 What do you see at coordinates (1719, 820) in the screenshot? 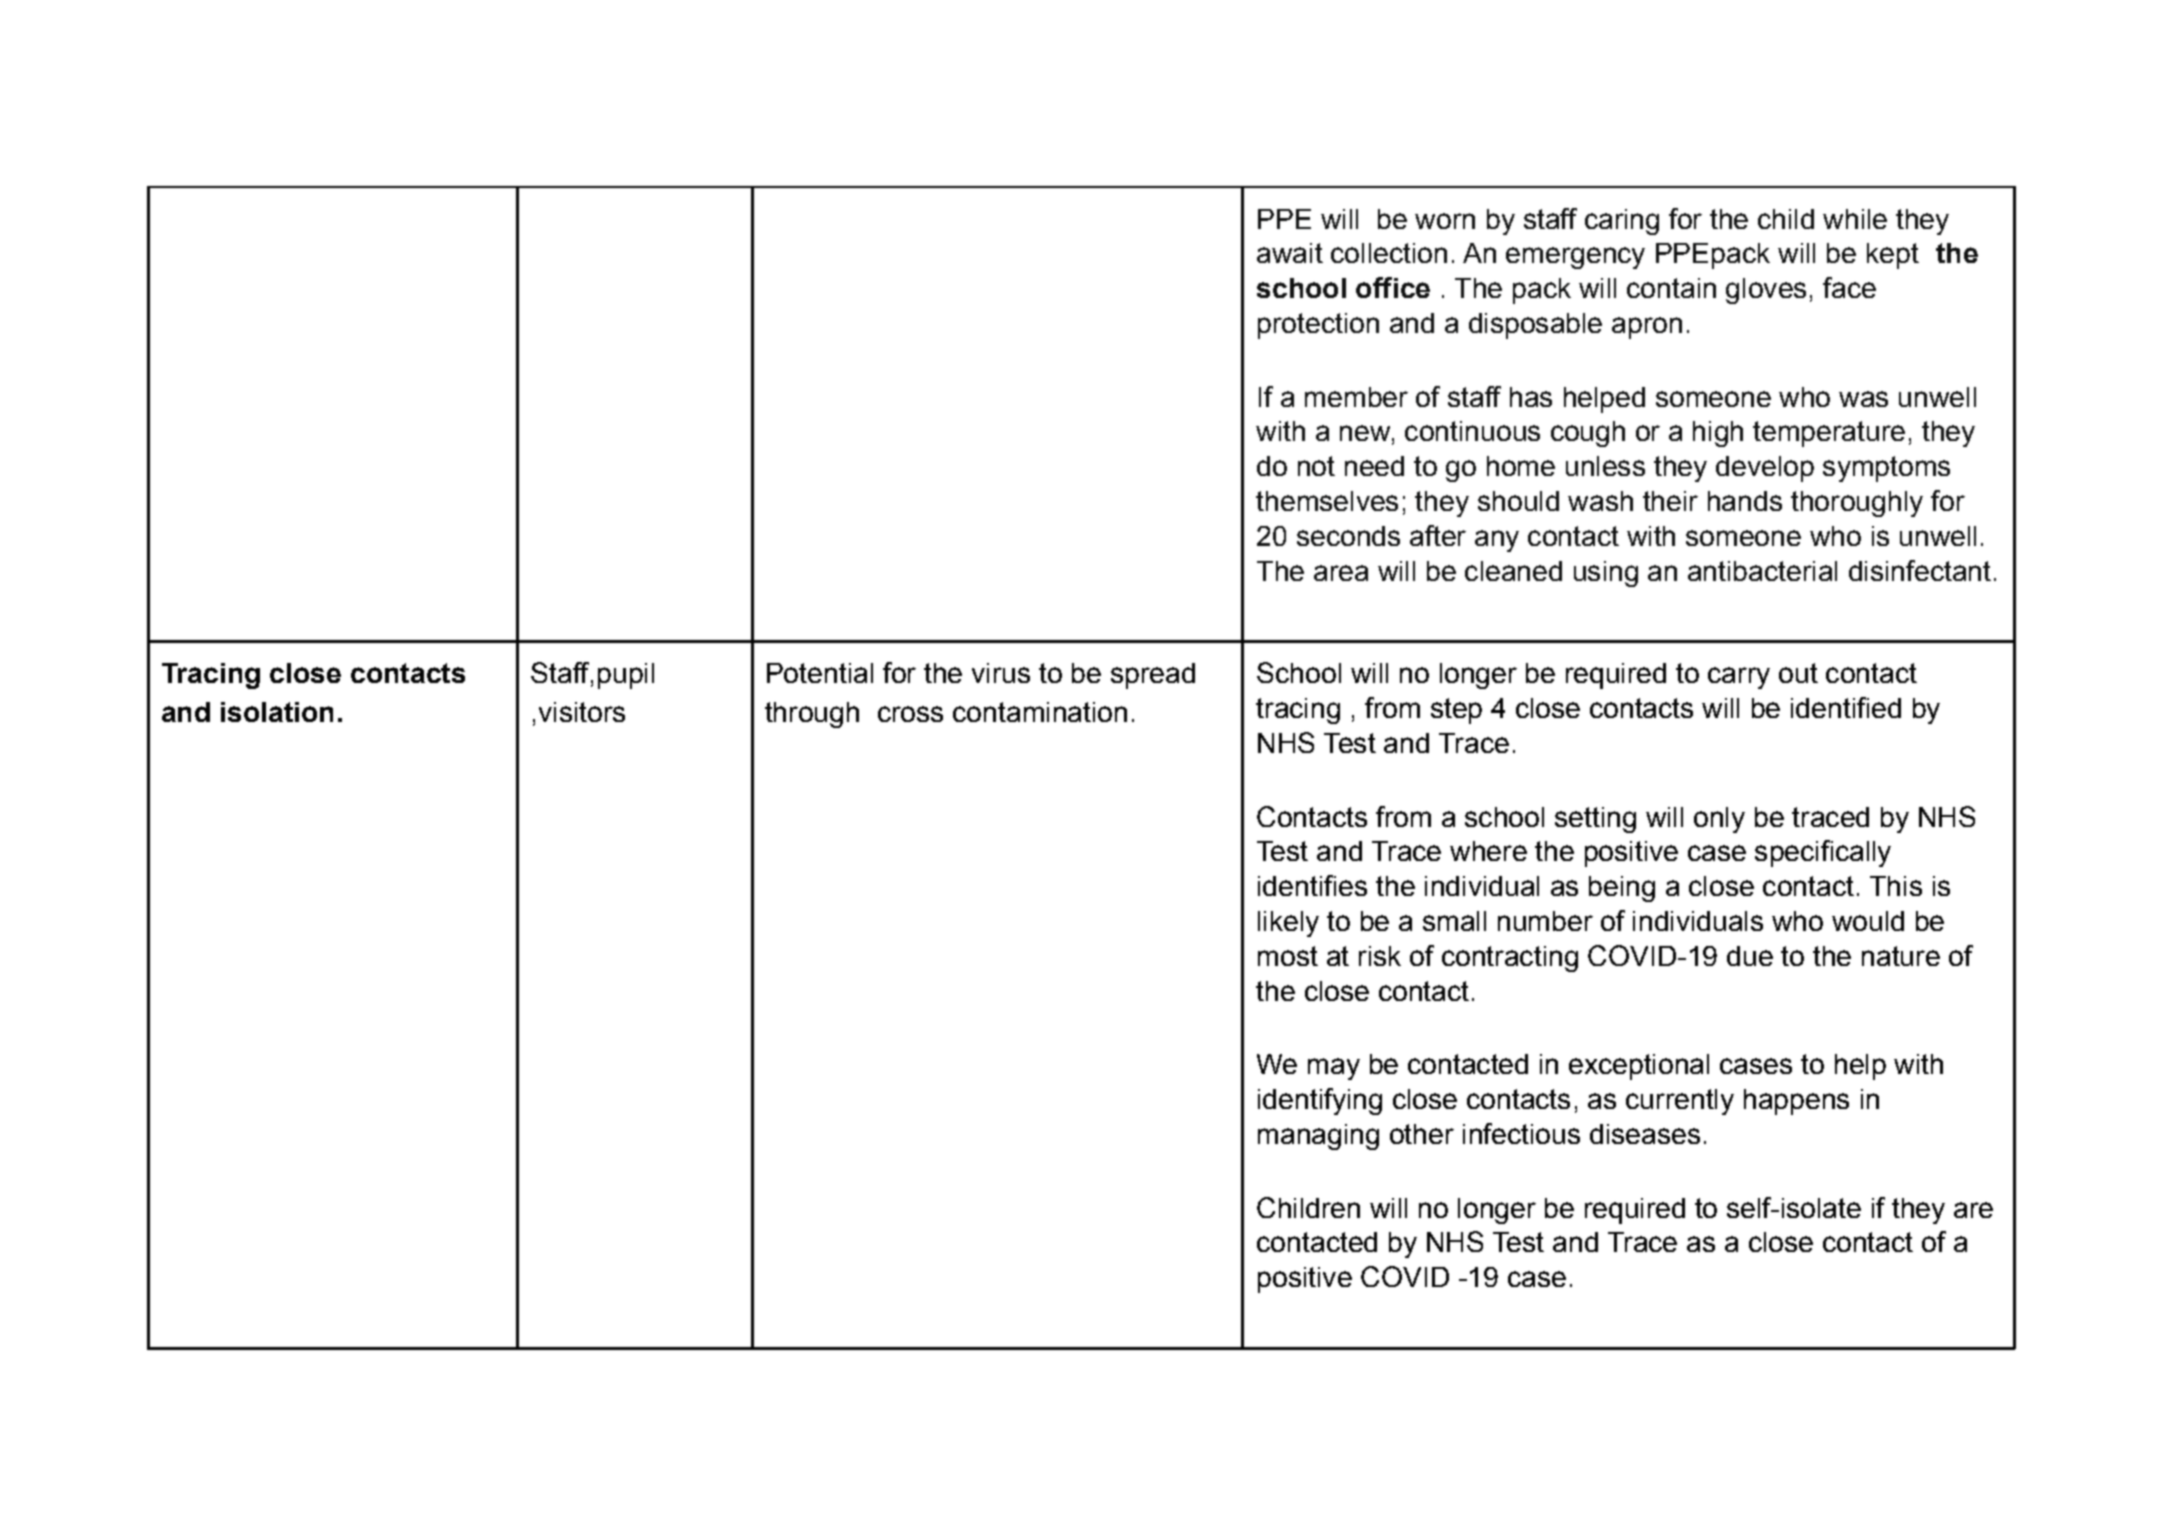
I see `only` at bounding box center [1719, 820].
